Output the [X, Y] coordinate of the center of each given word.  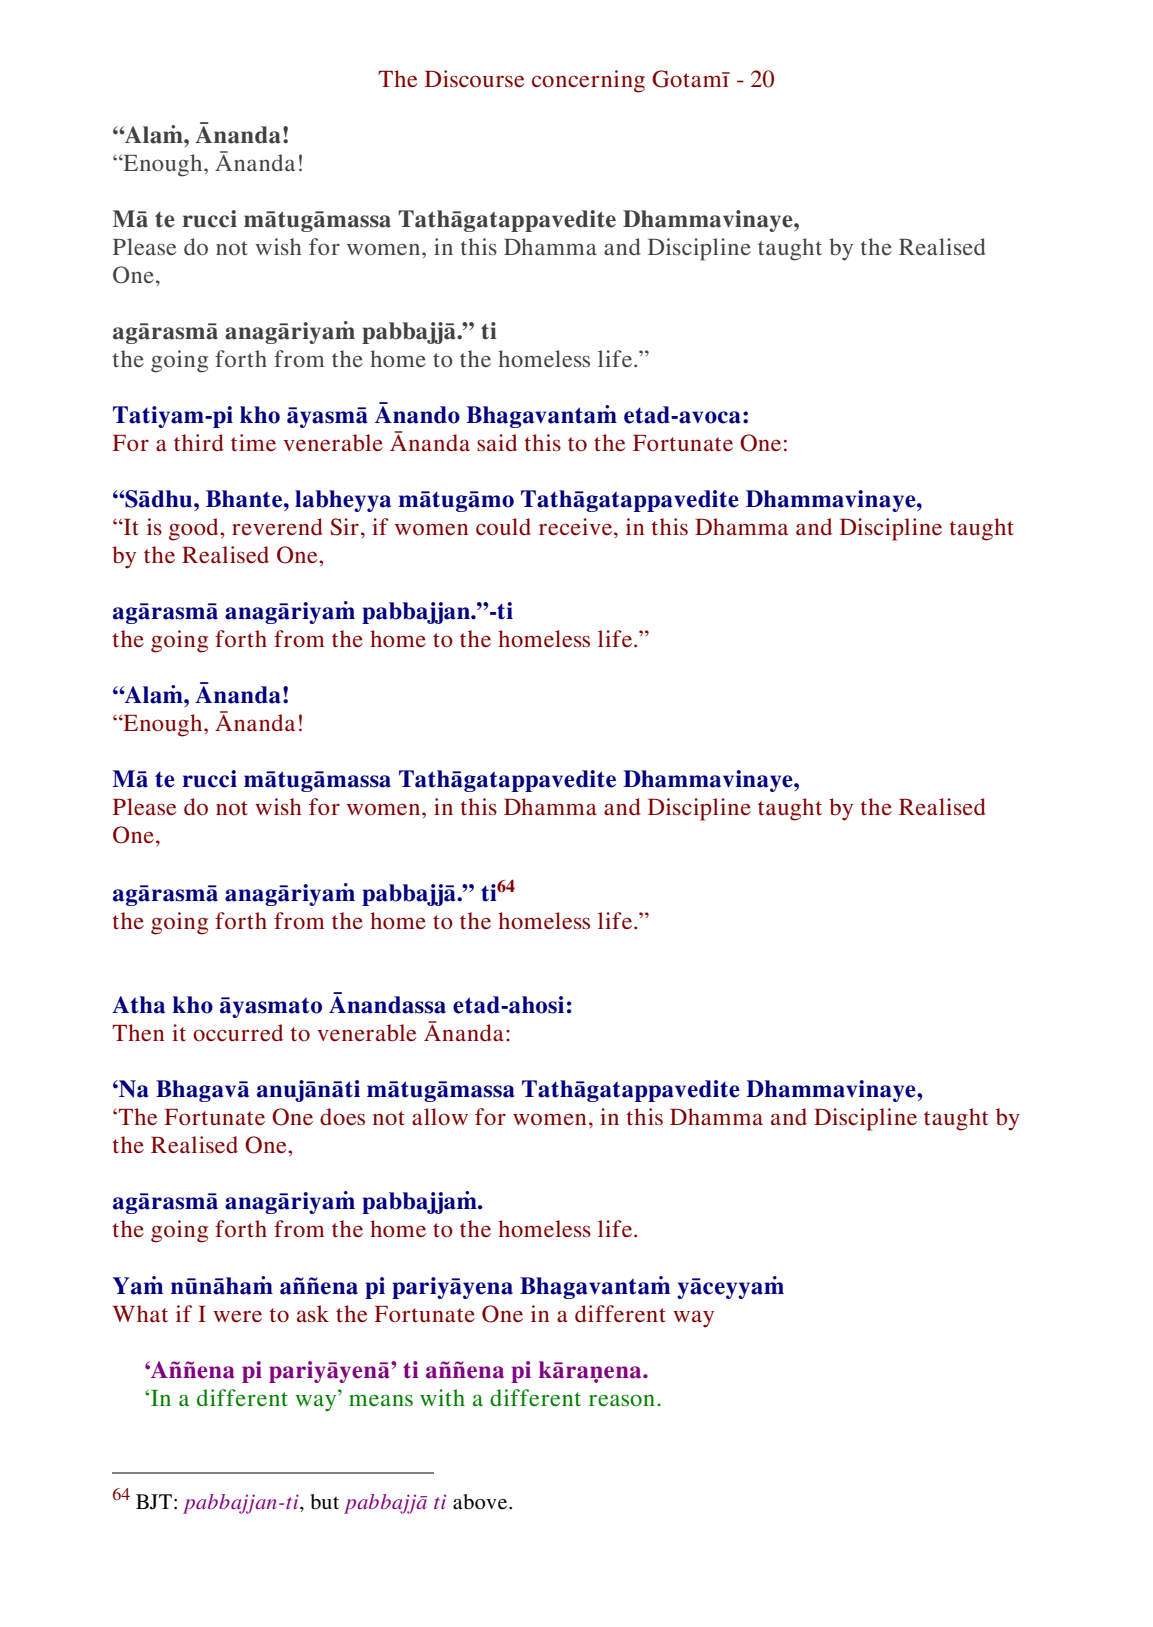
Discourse [475, 79]
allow [440, 1116]
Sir [344, 527]
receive [577, 527]
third [199, 442]
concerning [588, 81]
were [237, 1316]
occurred [238, 1033]
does [342, 1117]
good [195, 529]
